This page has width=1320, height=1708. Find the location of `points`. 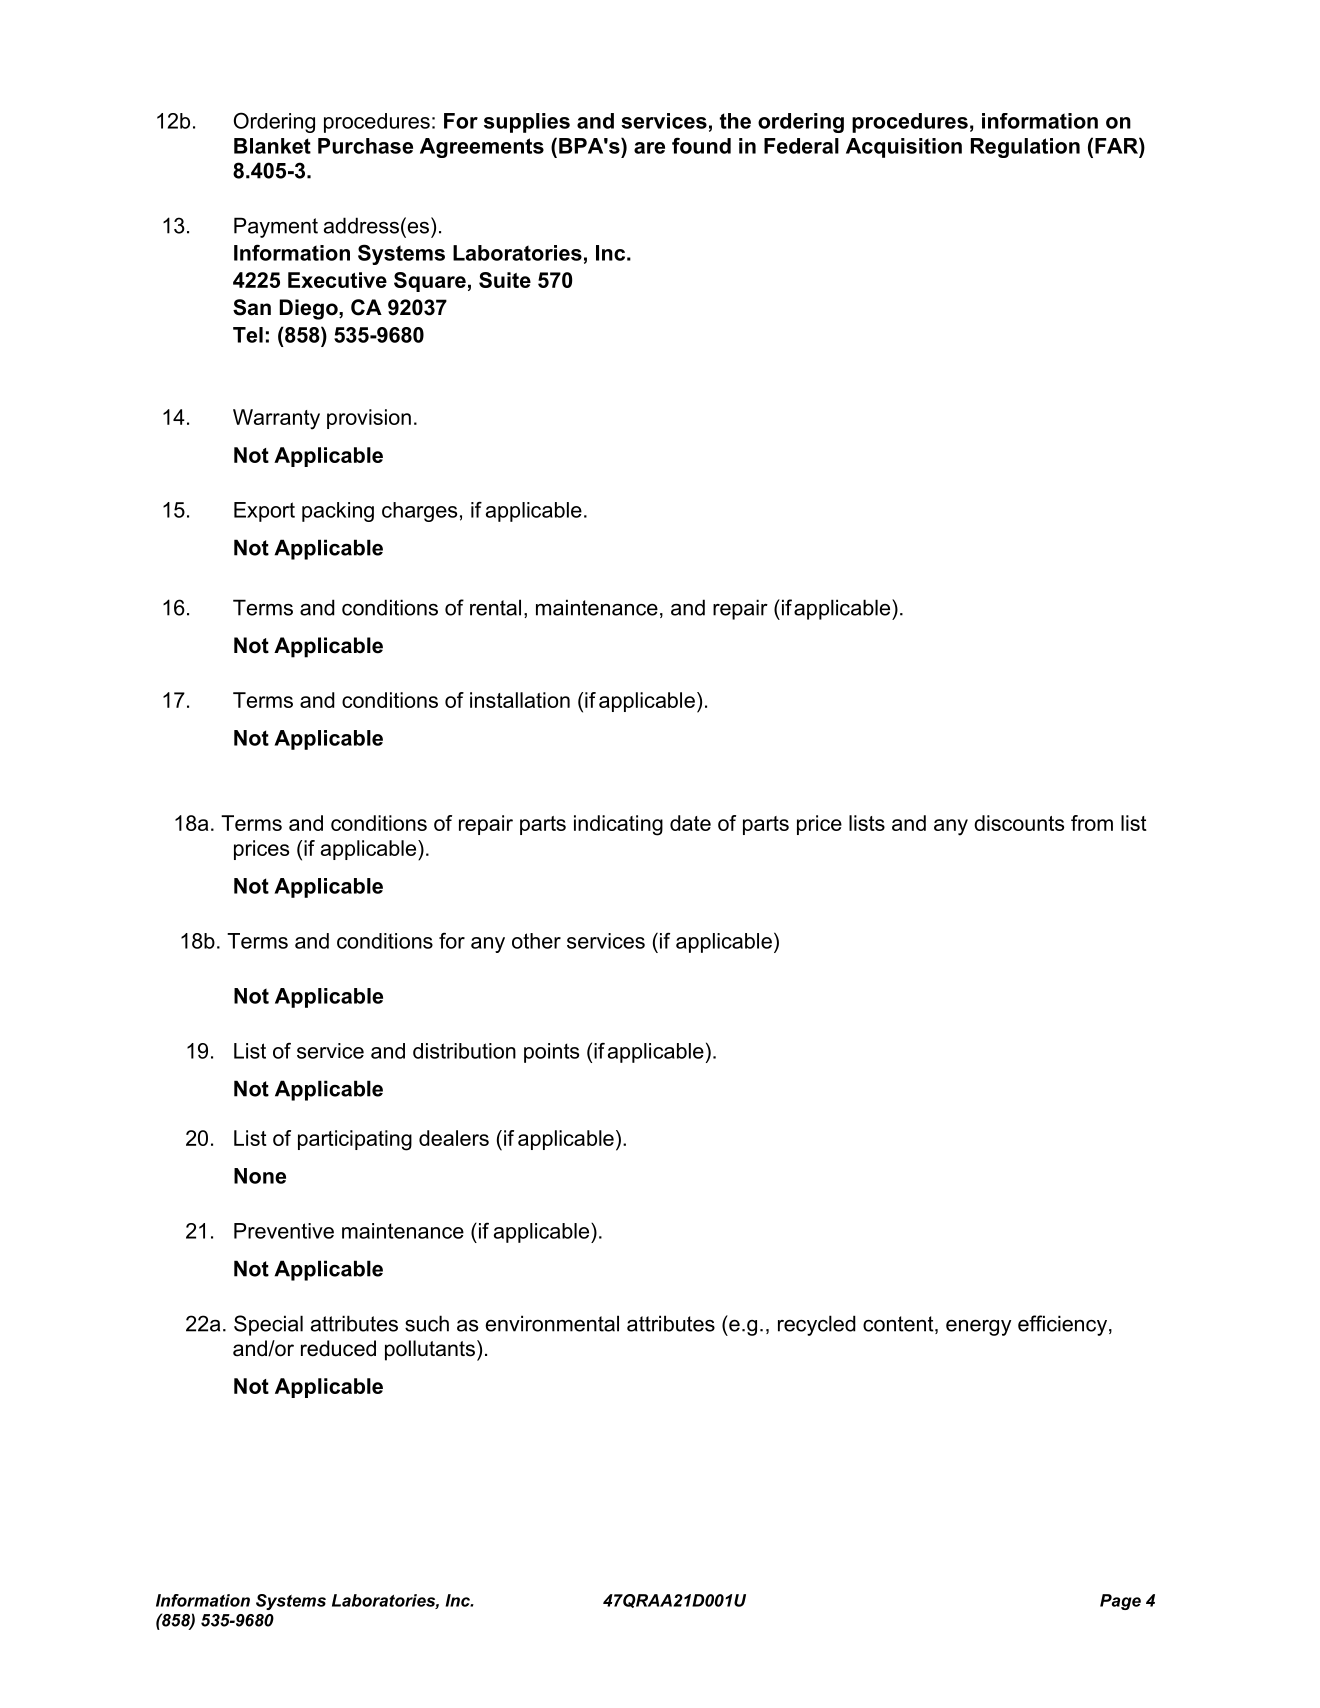

points is located at coordinates (551, 1053).
